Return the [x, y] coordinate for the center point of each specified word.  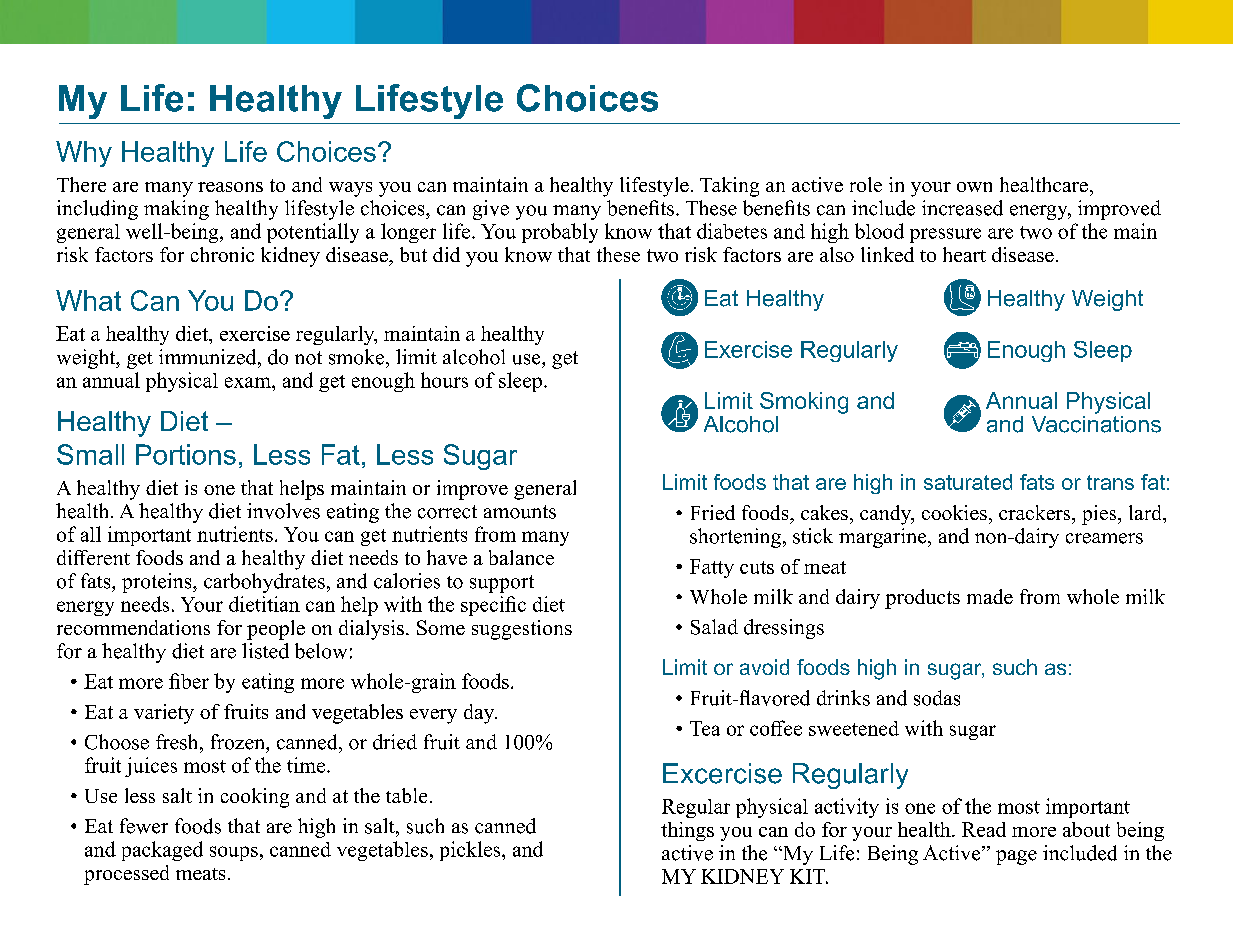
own [974, 187]
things [687, 831]
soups [234, 853]
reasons [230, 187]
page [1016, 857]
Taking [729, 187]
